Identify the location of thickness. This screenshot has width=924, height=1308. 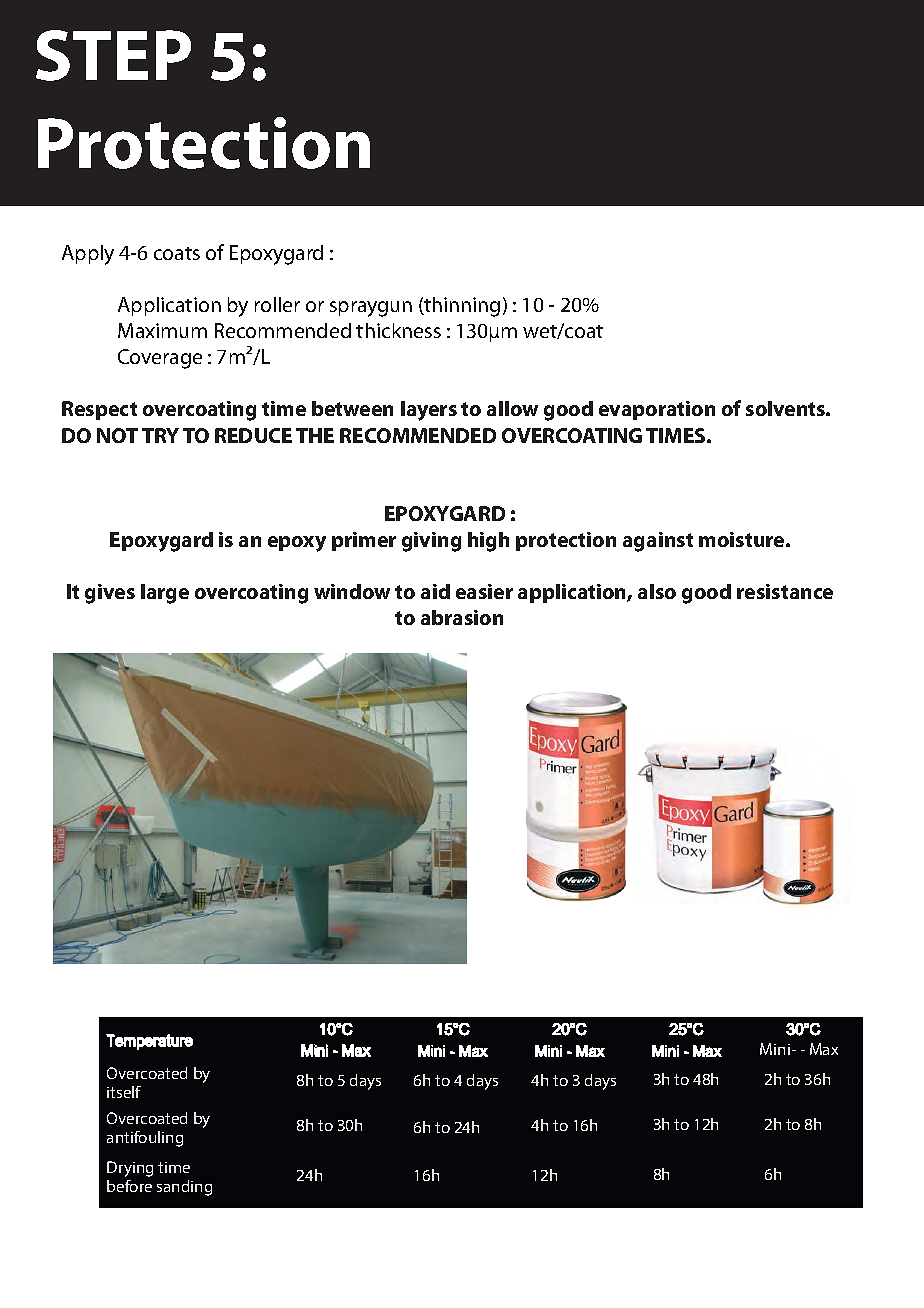
(398, 330).
